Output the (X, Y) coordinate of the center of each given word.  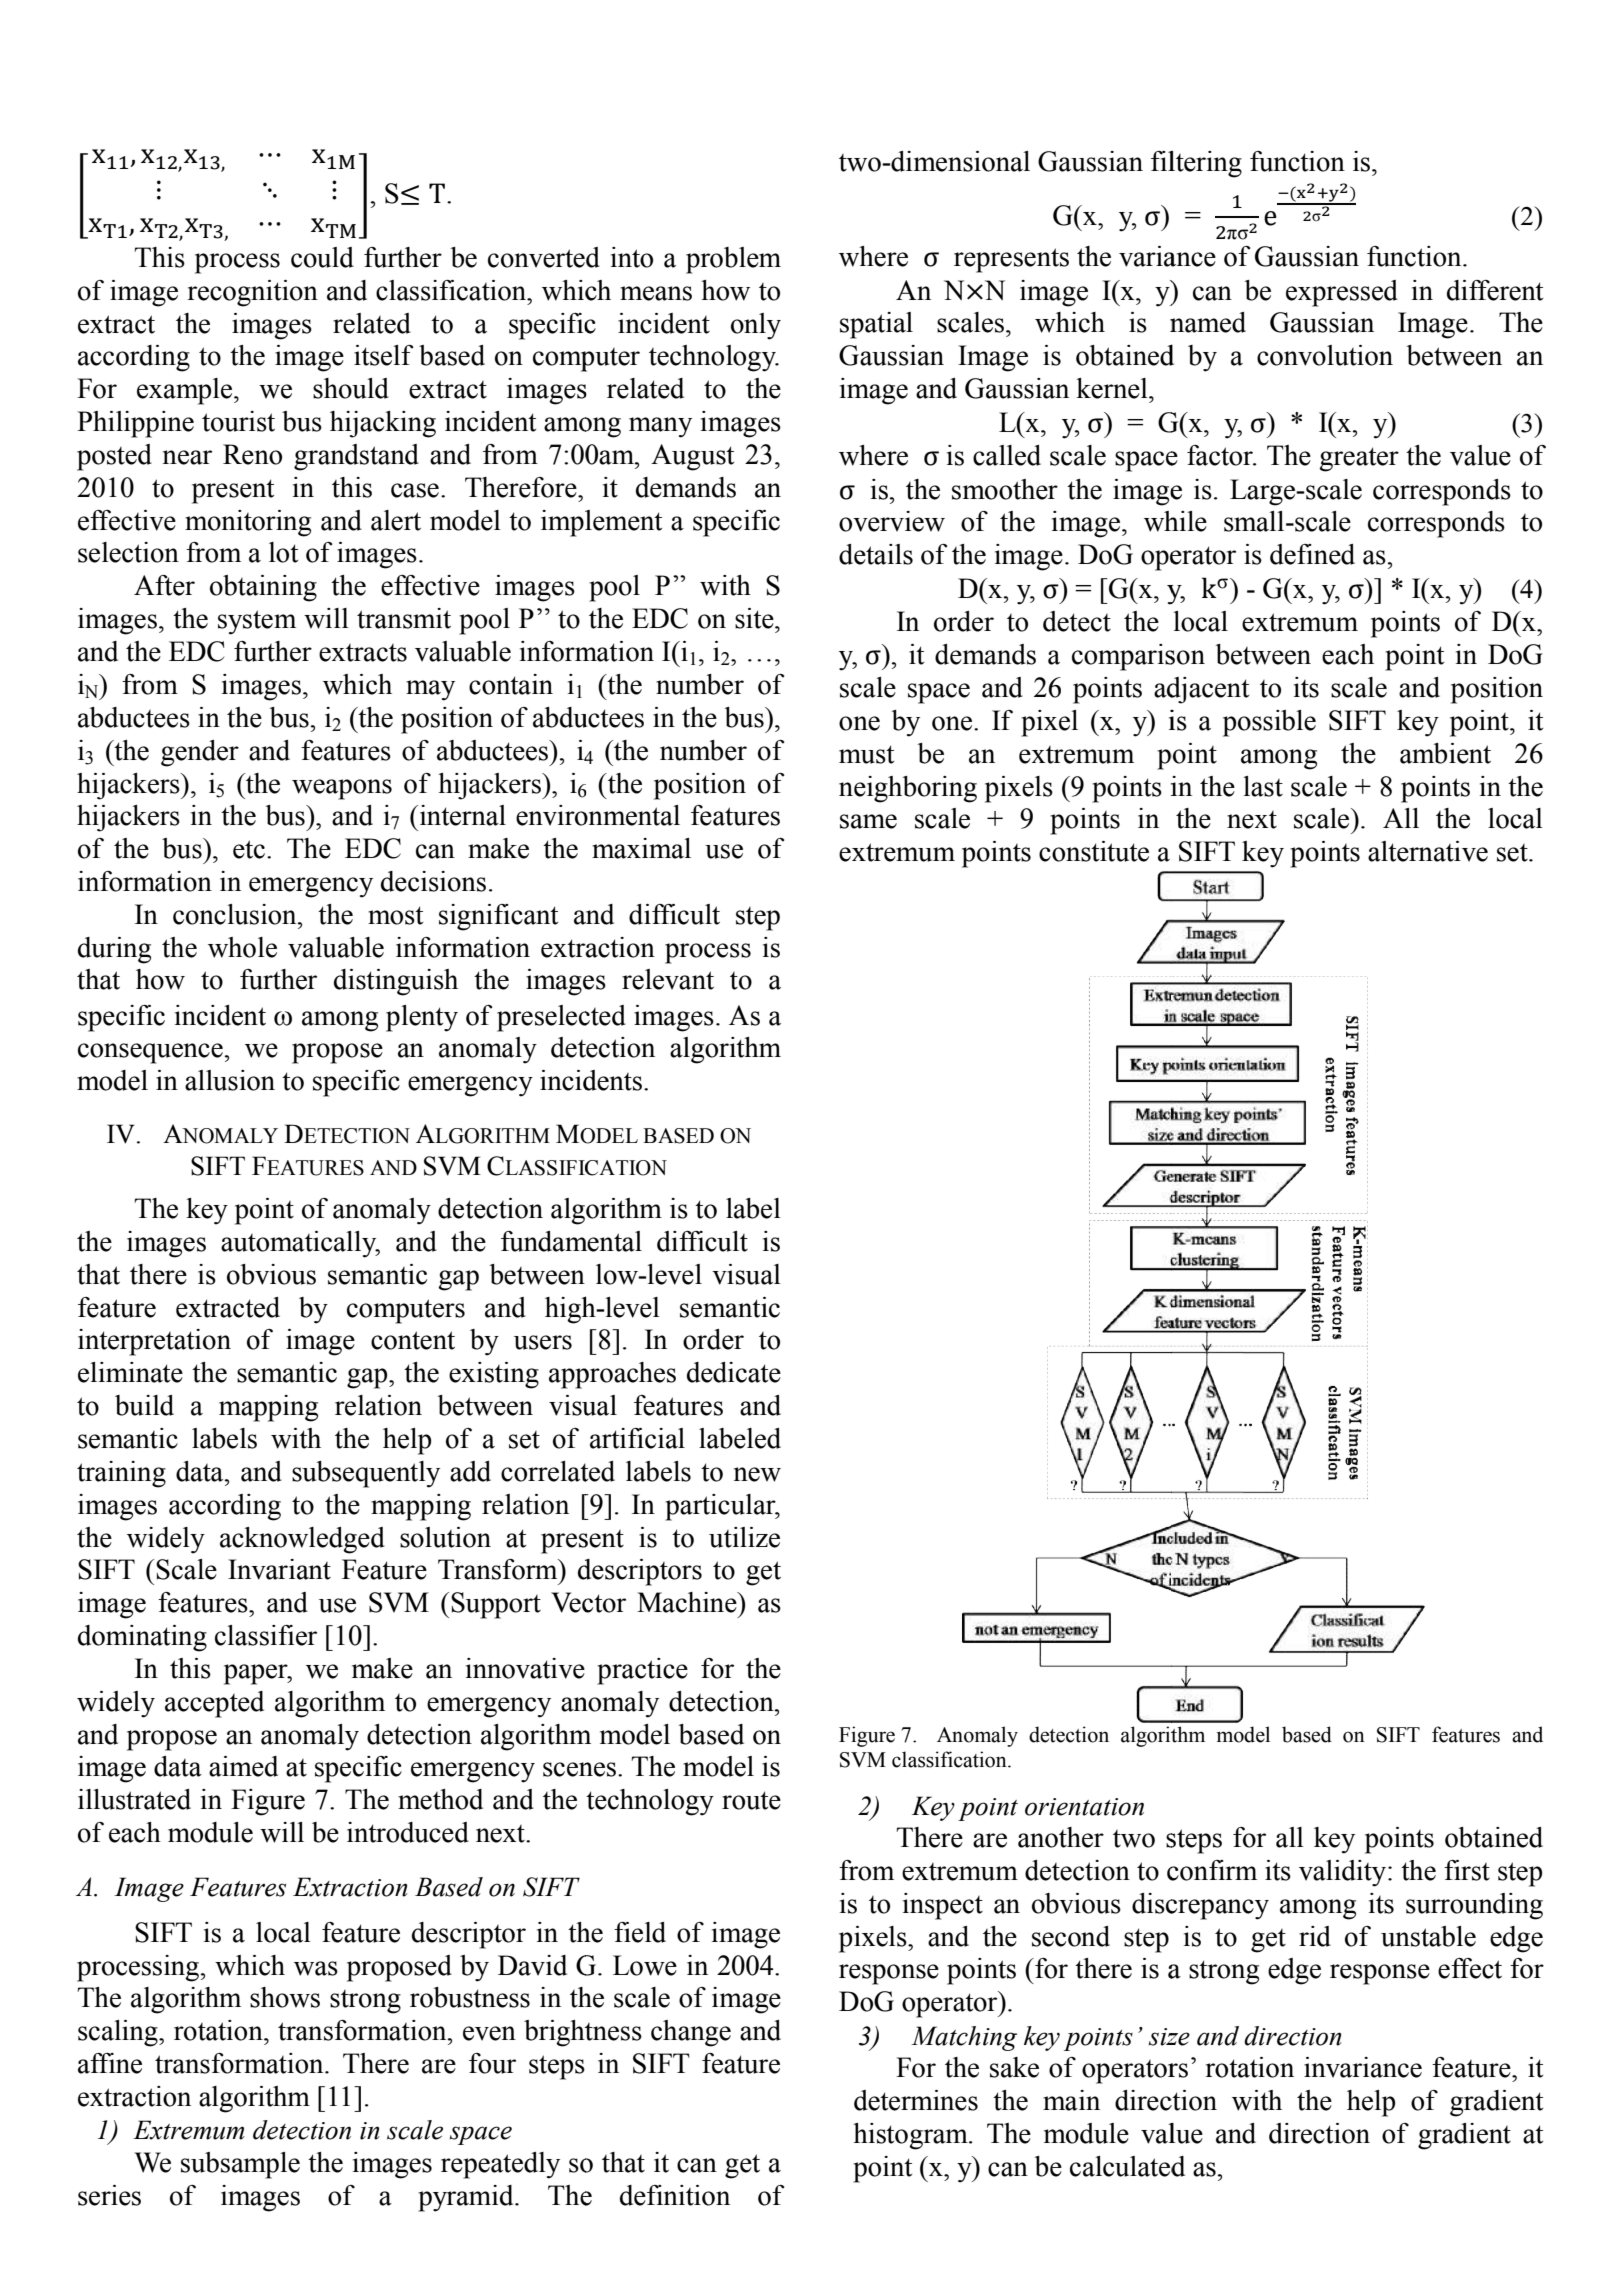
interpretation (154, 1342)
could (322, 257)
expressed (1342, 293)
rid (1315, 1936)
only (756, 326)
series (109, 2195)
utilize (744, 1537)
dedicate (734, 1372)
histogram (911, 2136)
